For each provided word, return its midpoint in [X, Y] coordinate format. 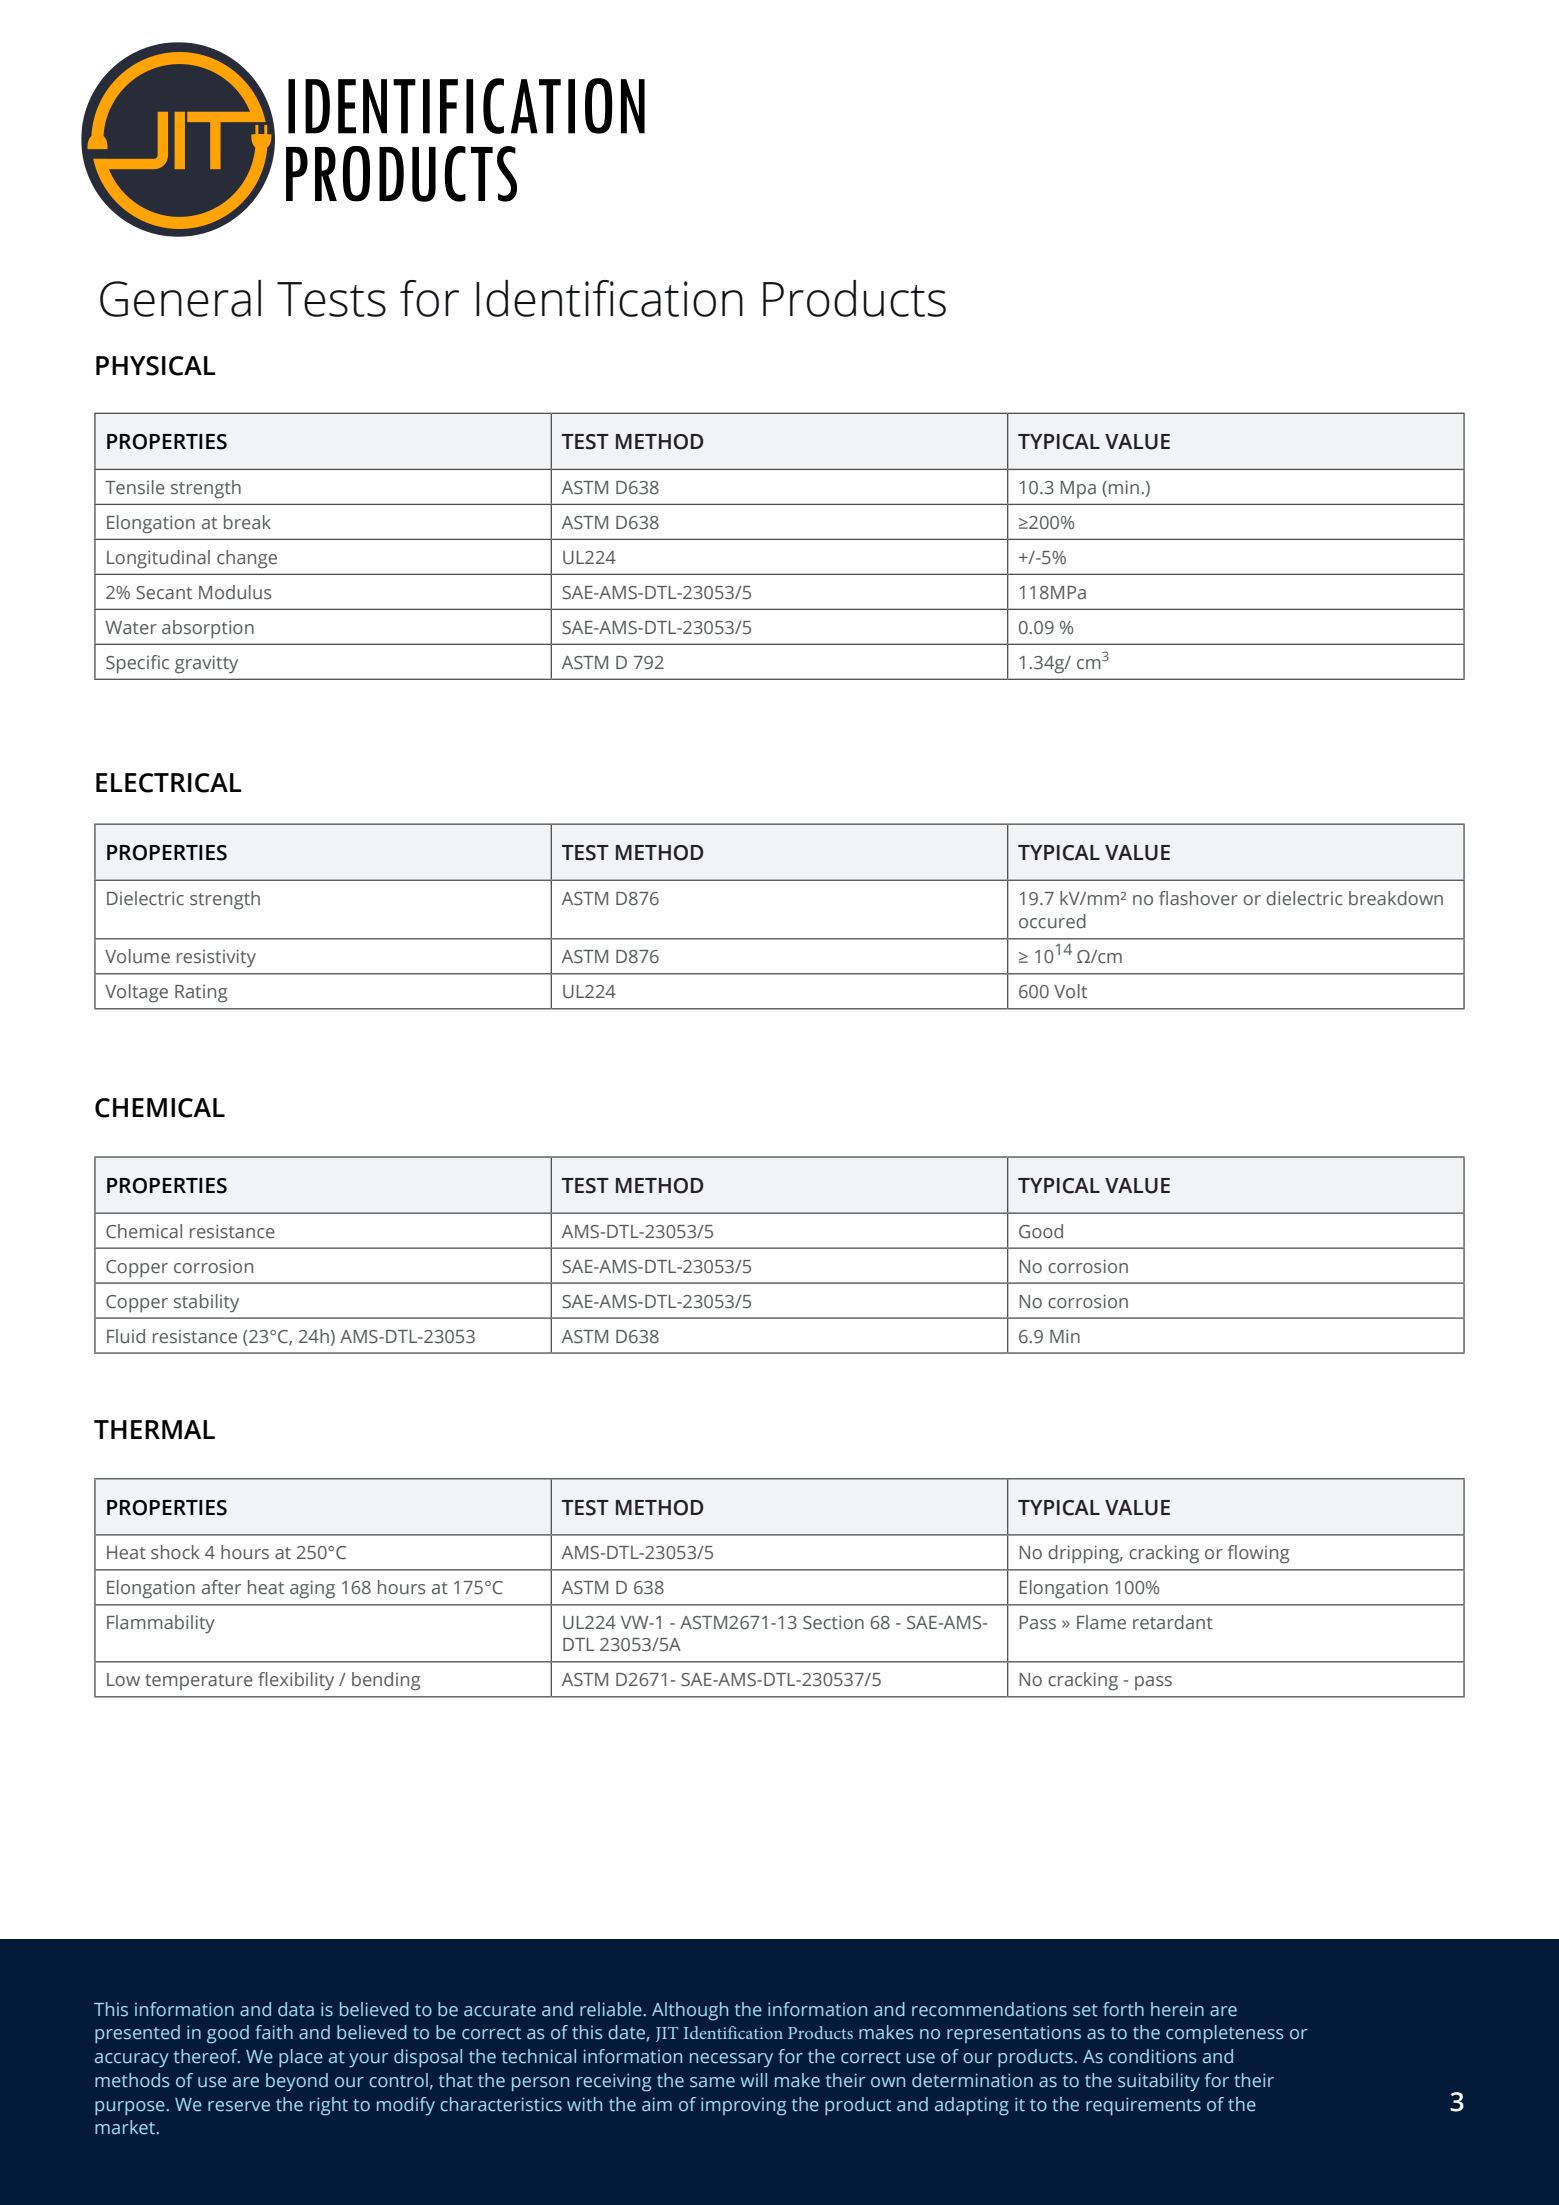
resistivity [216, 958]
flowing [1258, 1554]
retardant [1173, 1622]
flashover [1198, 898]
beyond [297, 2082]
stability [206, 1303]
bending [386, 1681]
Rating [201, 994]
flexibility [296, 1681]
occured [1052, 921]
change [247, 559]
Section [833, 1622]
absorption [208, 629]
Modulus [235, 592]
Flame [1101, 1622]
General [180, 298]
